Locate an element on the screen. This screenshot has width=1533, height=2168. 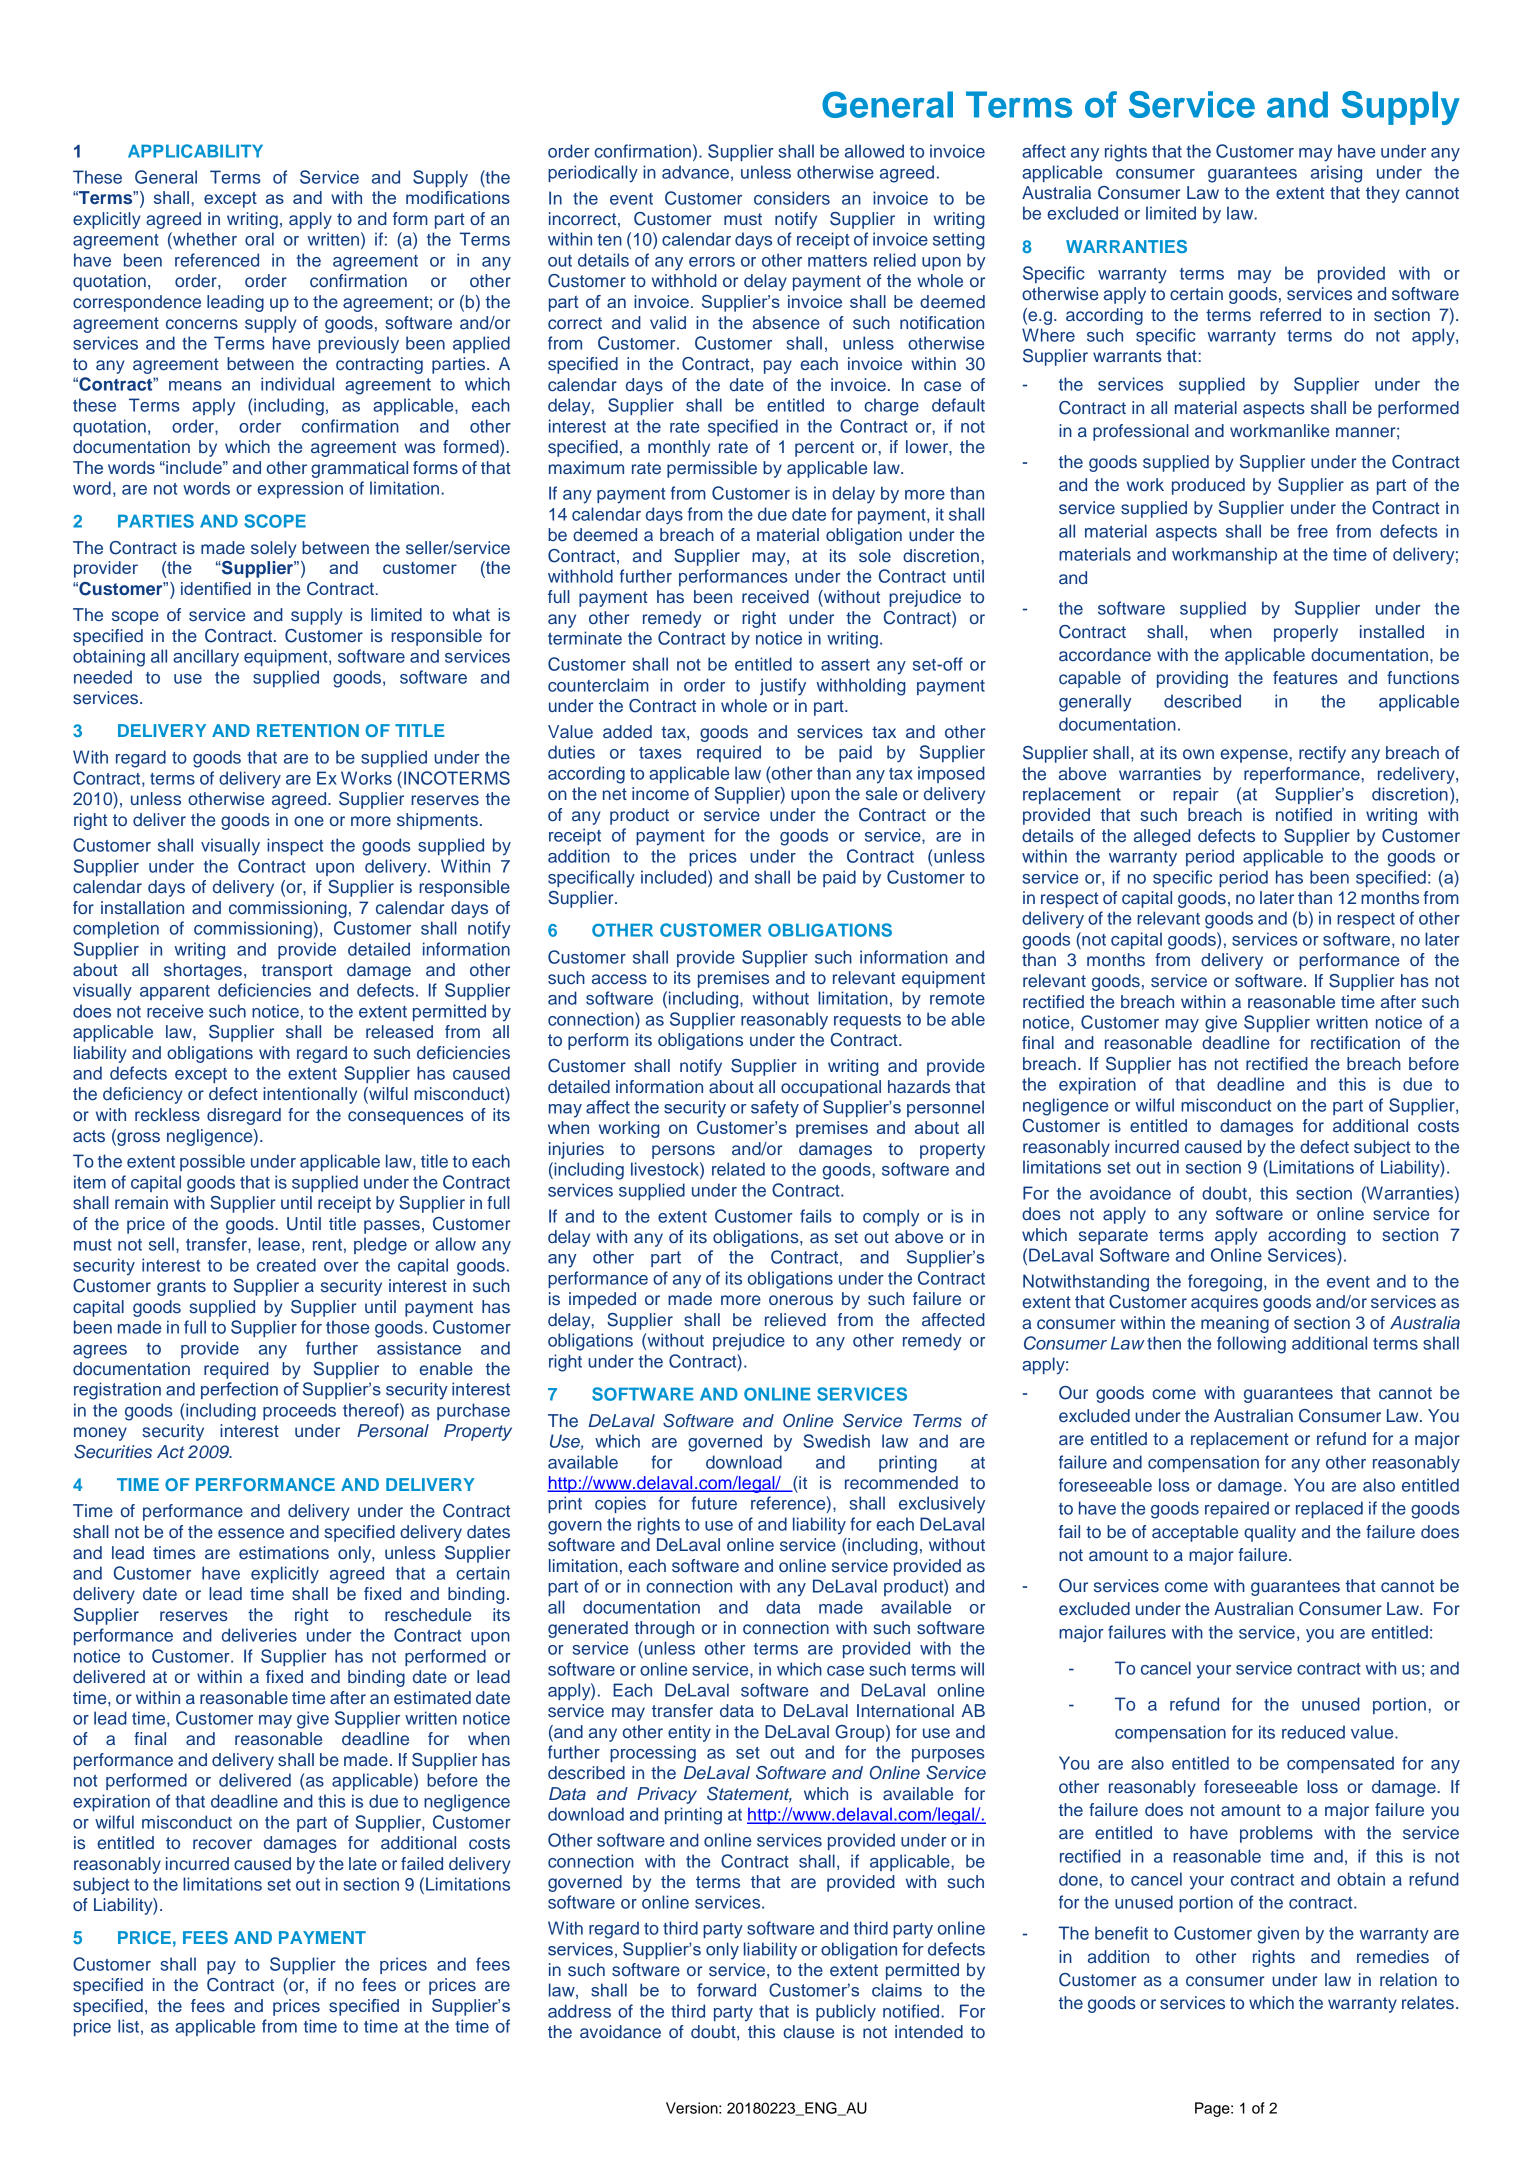
forward is located at coordinates (726, 1990).
